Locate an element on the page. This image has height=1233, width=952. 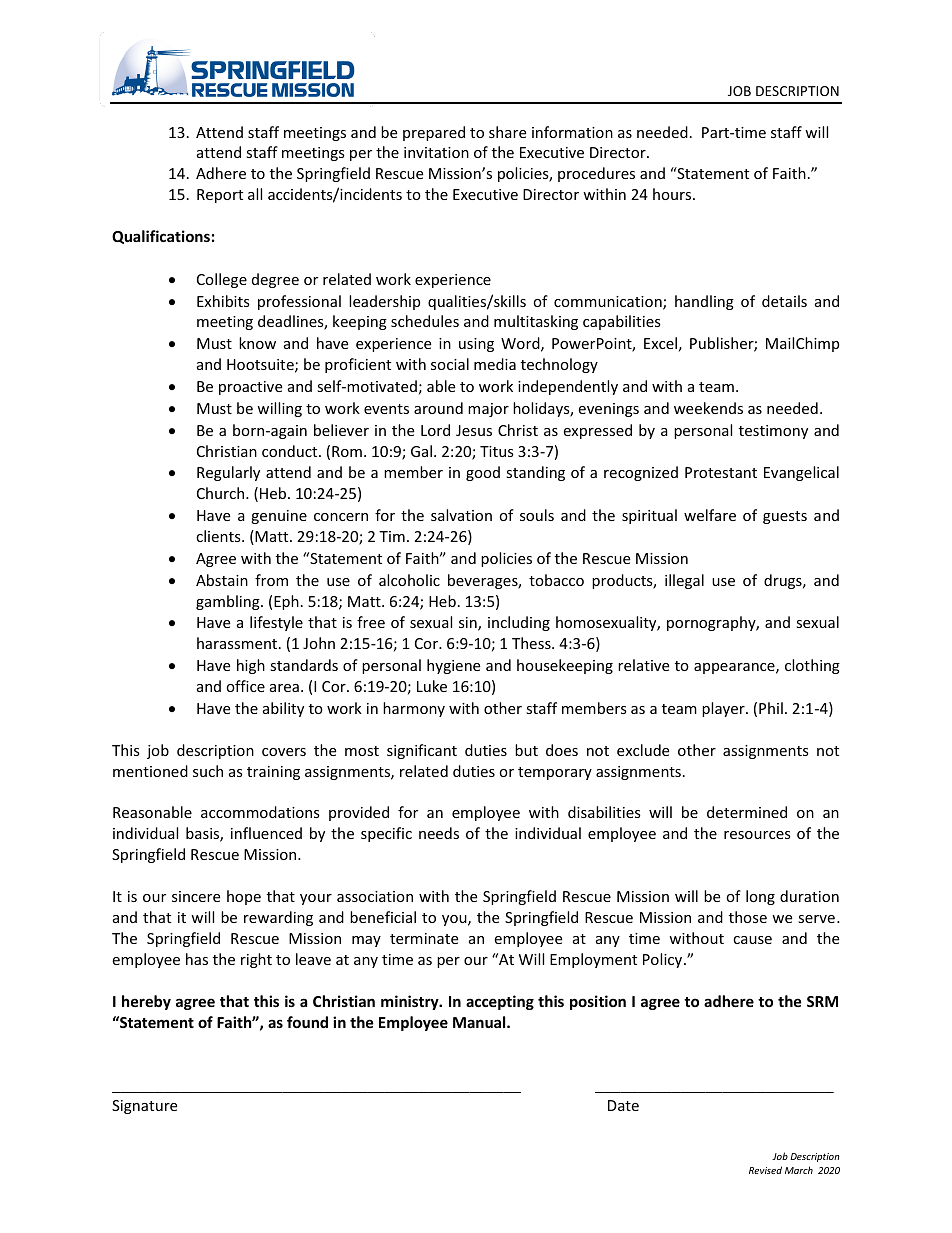
weekends is located at coordinates (708, 408).
